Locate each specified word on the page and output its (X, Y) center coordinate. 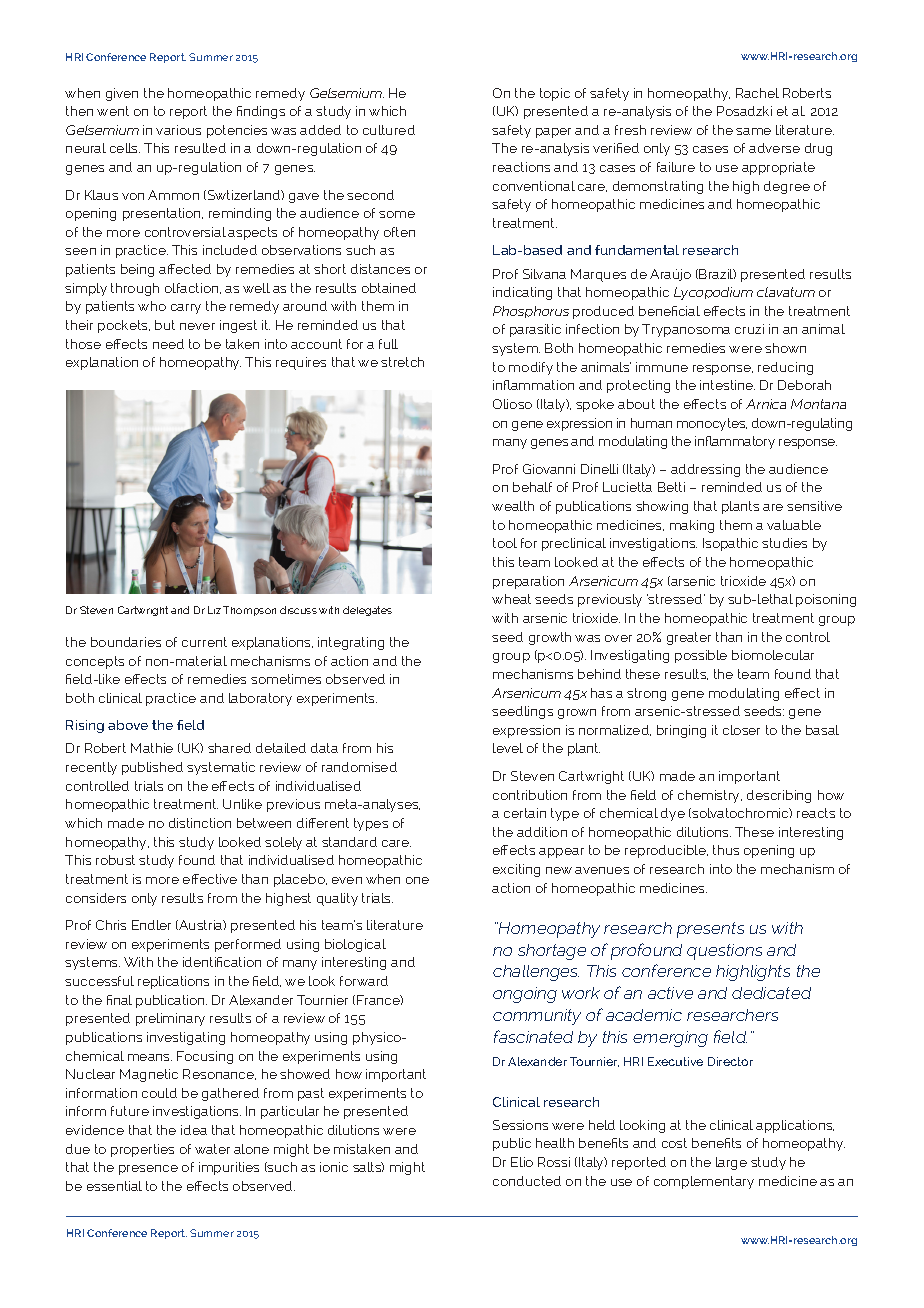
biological (355, 945)
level (508, 748)
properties (142, 1150)
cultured (389, 130)
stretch (402, 362)
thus (726, 850)
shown (785, 348)
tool (505, 543)
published (152, 768)
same (753, 131)
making (692, 526)
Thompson (249, 611)
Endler (151, 925)
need (168, 344)
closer (741, 730)
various (178, 130)
